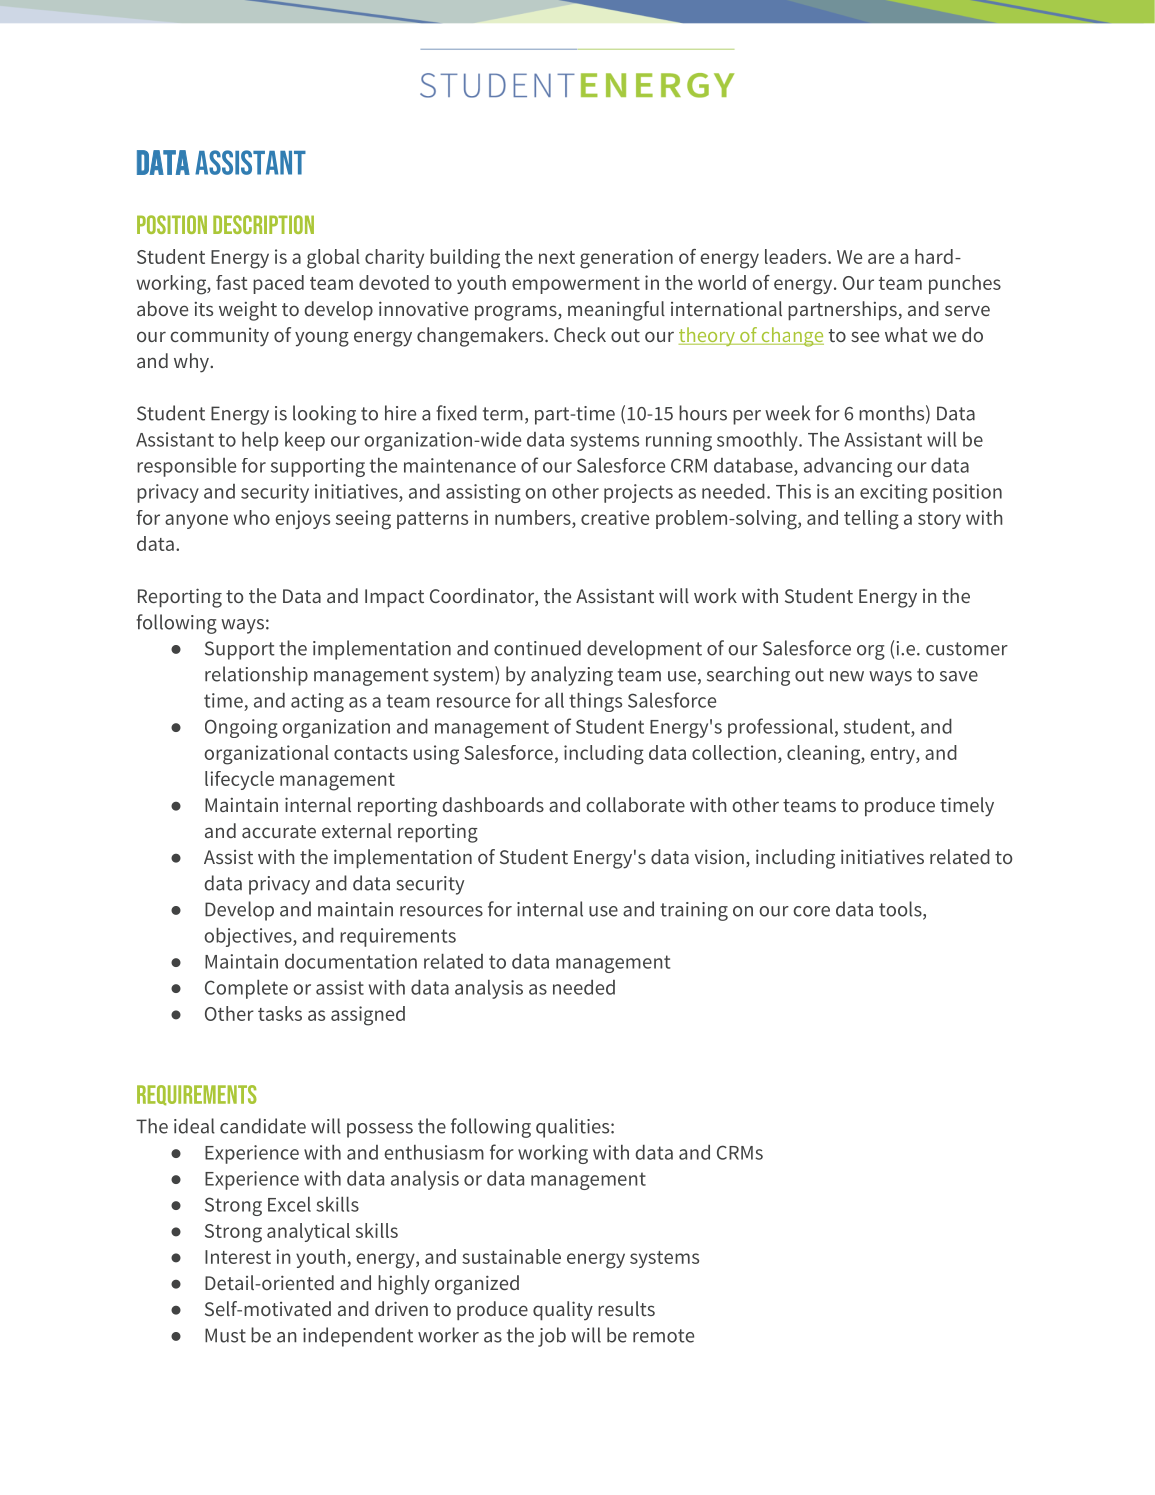 The image size is (1155, 1495). I want to click on numbers, so click(534, 517).
